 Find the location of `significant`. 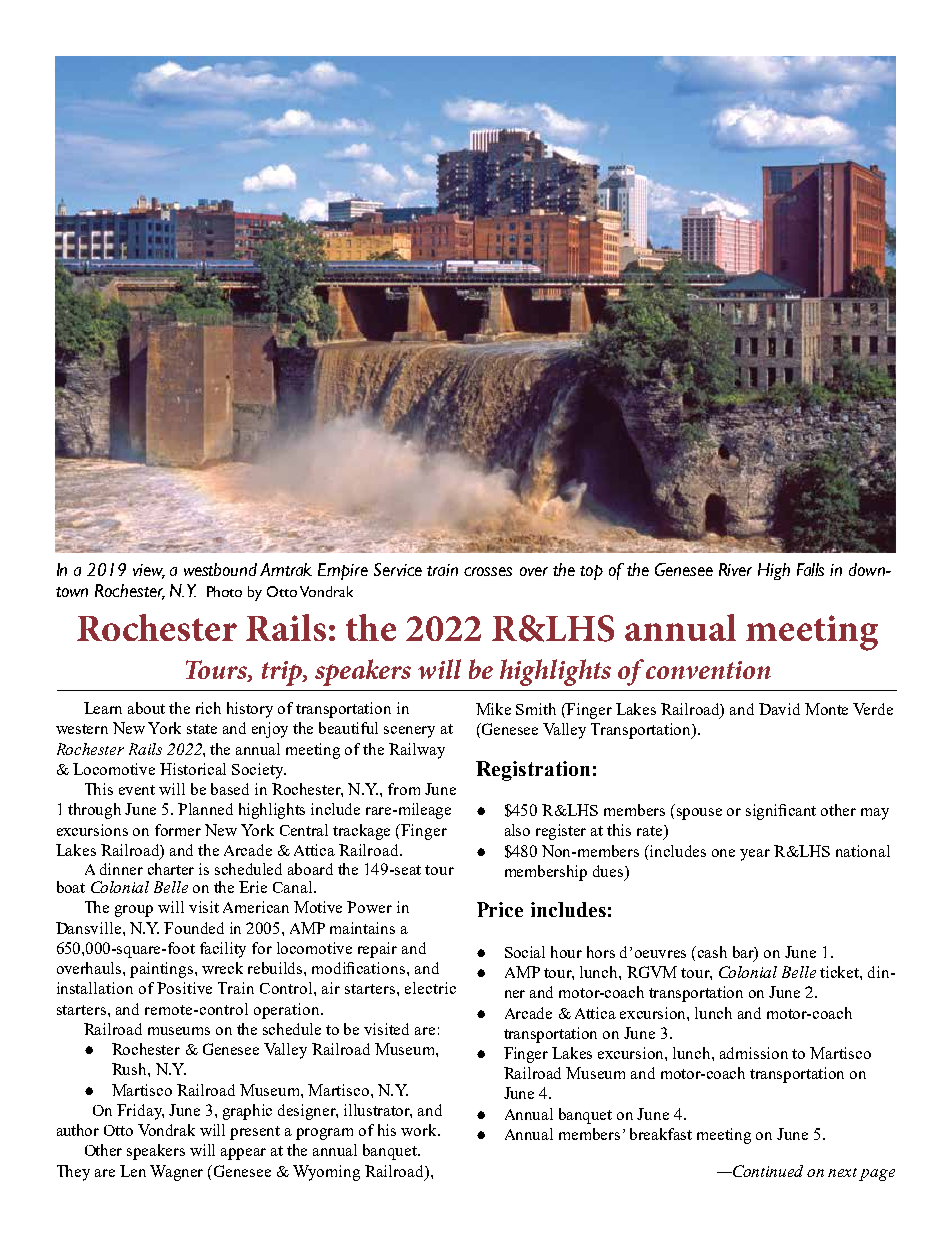

significant is located at coordinates (781, 812).
